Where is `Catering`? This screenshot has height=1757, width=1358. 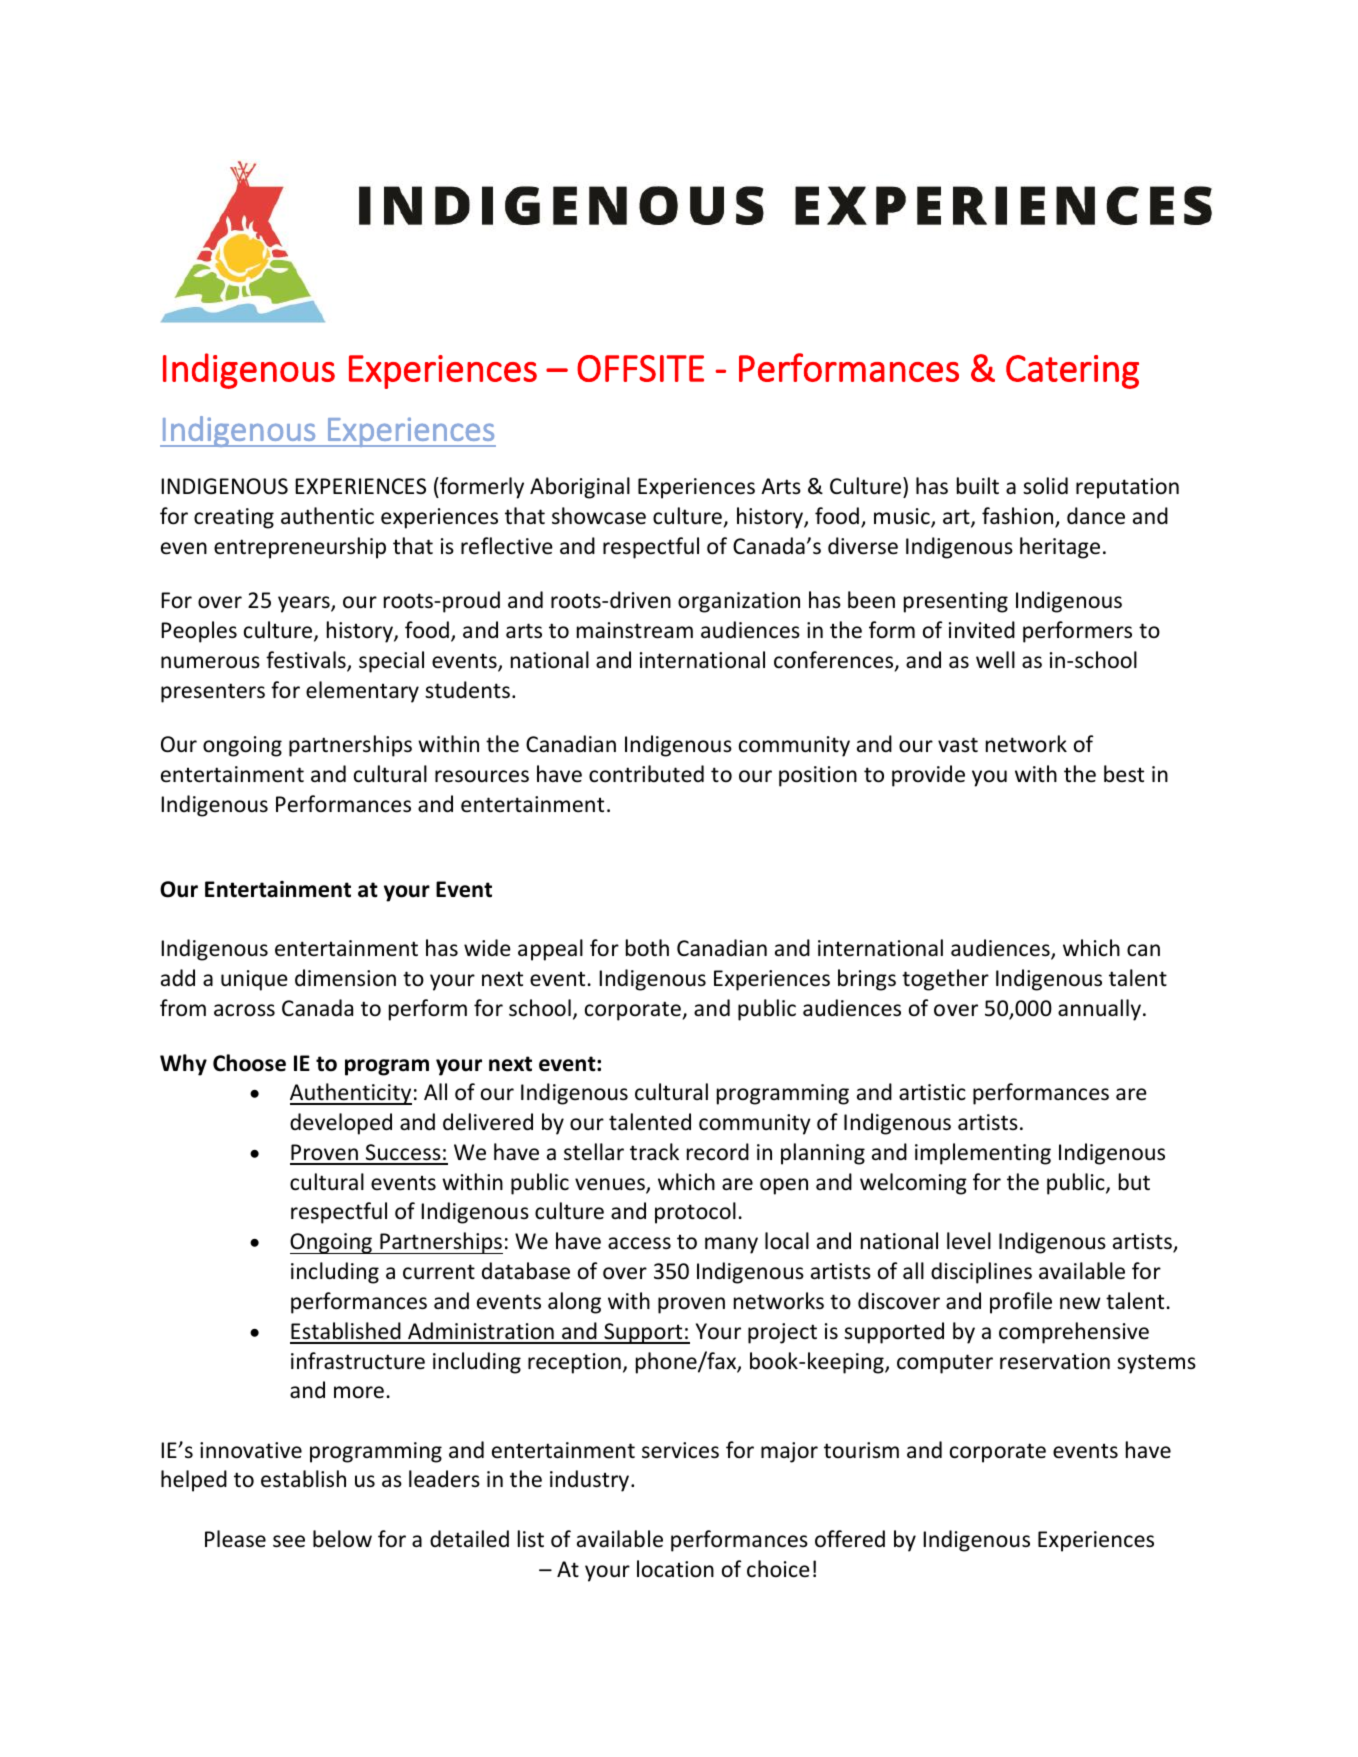
Catering is located at coordinates (1072, 372).
